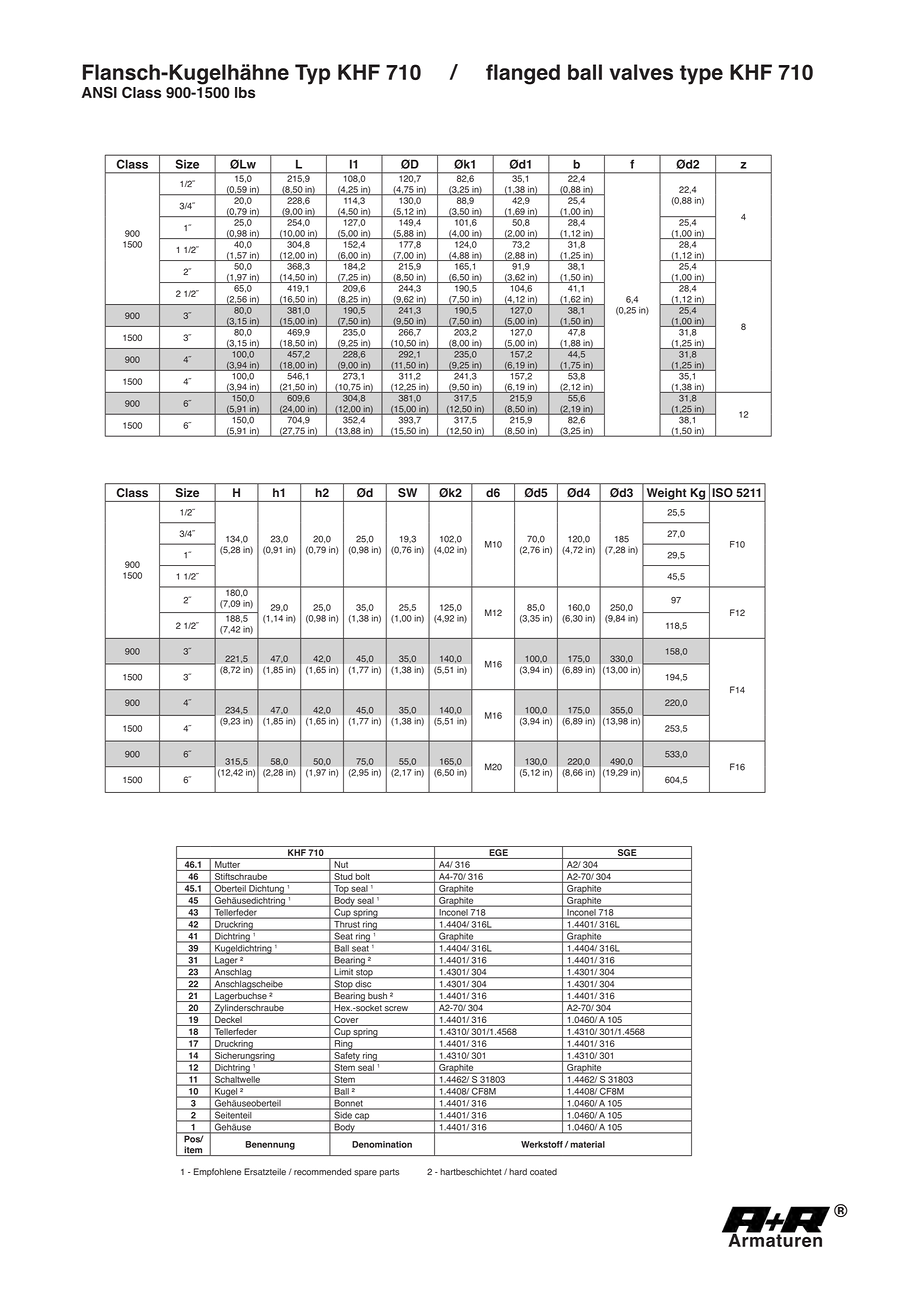 The width and height of the screenshot is (924, 1297). What do you see at coordinates (641, 72) in the screenshot?
I see `valves` at bounding box center [641, 72].
